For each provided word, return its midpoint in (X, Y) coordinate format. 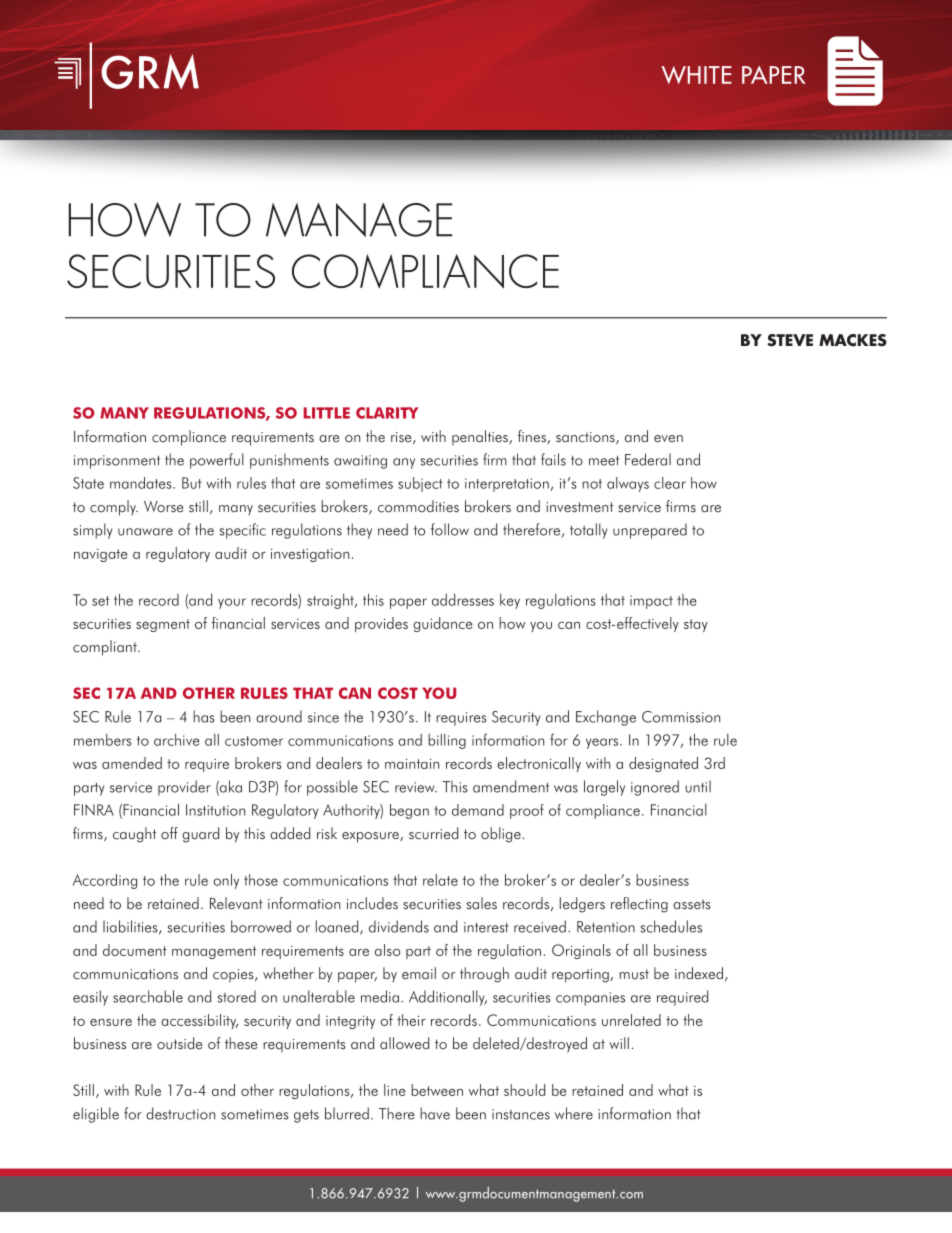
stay (696, 625)
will (619, 1043)
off (169, 833)
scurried (433, 833)
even (668, 439)
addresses (463, 600)
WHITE (696, 75)
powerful (217, 461)
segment (163, 625)
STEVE (790, 340)
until (698, 786)
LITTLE (326, 413)
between (437, 1090)
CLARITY (387, 413)
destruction (180, 1113)
